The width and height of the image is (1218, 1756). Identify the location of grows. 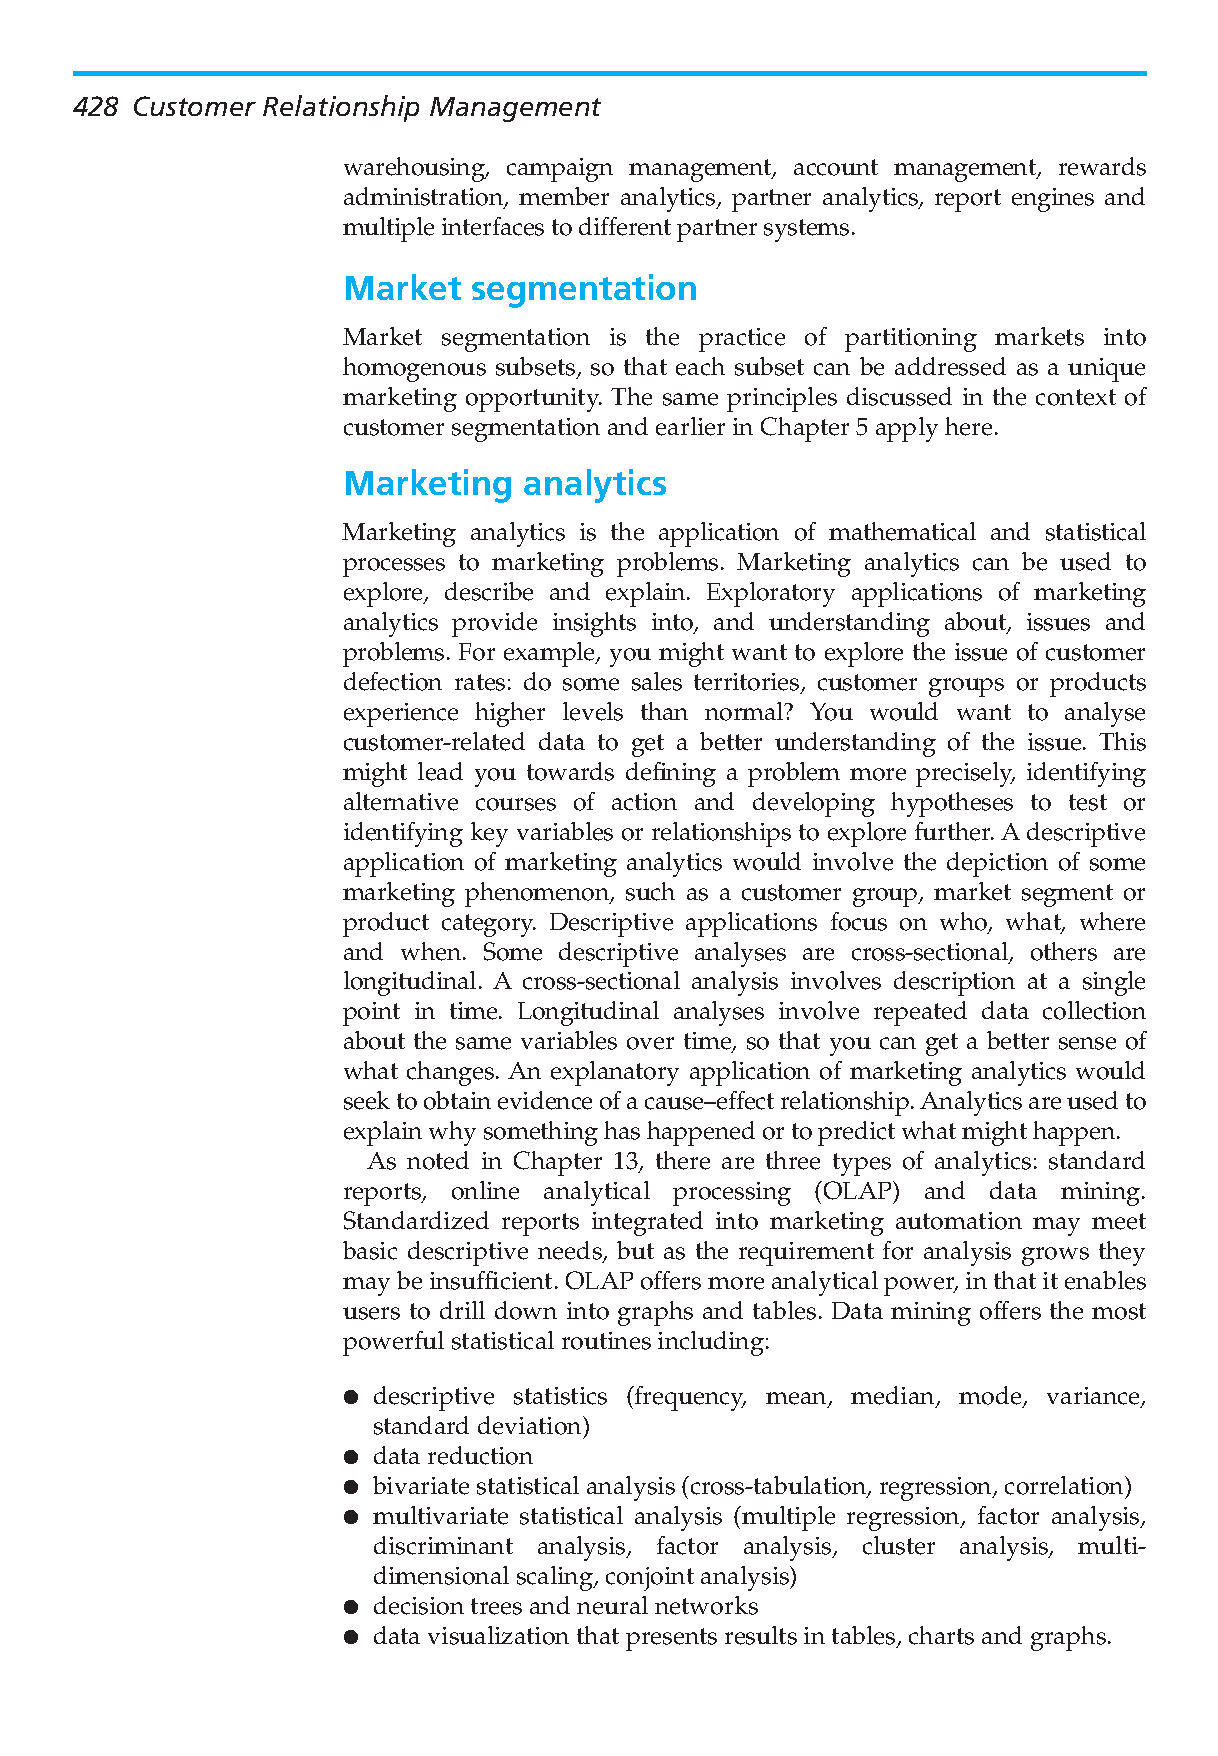
(1055, 1256).
